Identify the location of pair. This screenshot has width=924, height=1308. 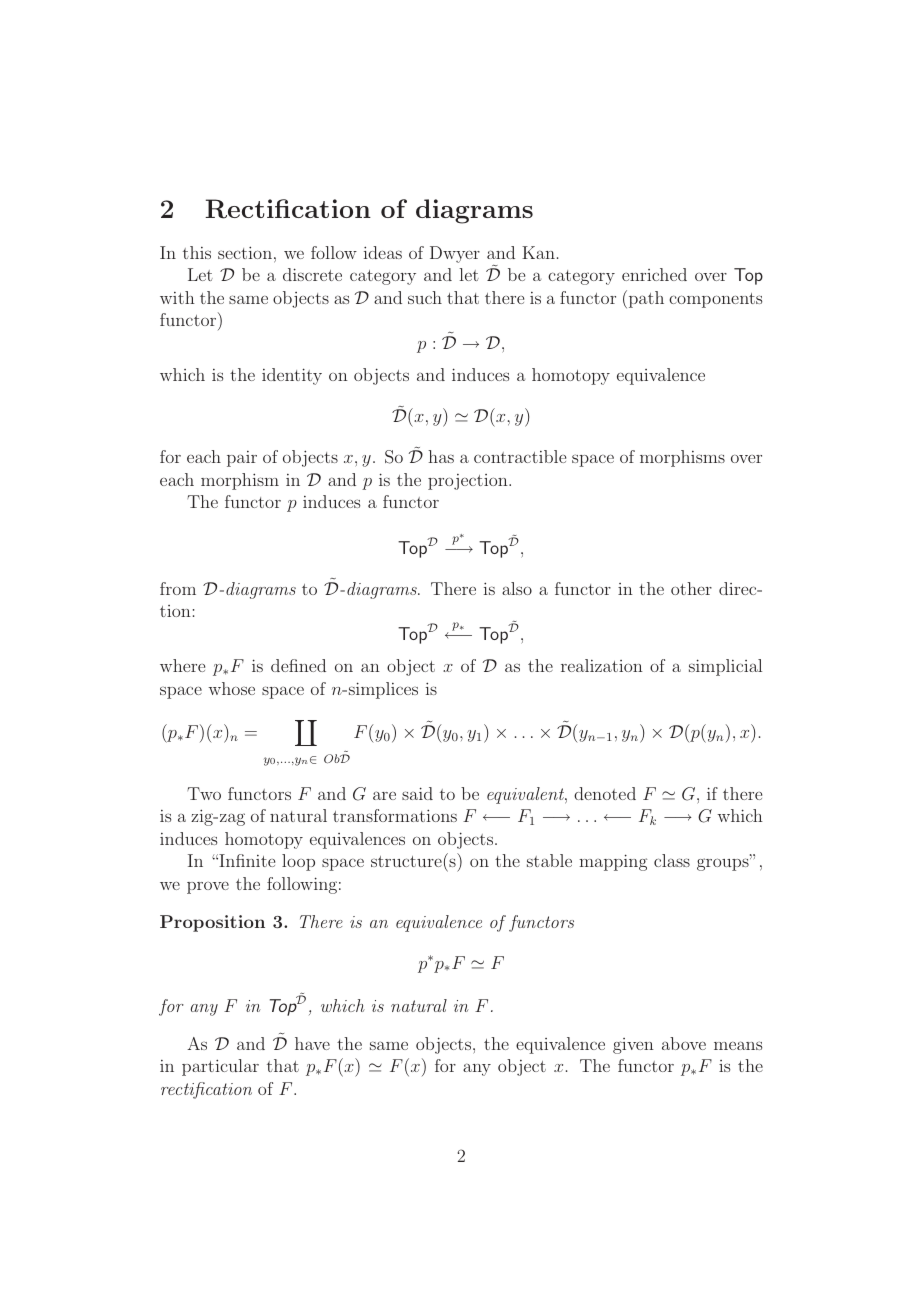
(242, 459).
